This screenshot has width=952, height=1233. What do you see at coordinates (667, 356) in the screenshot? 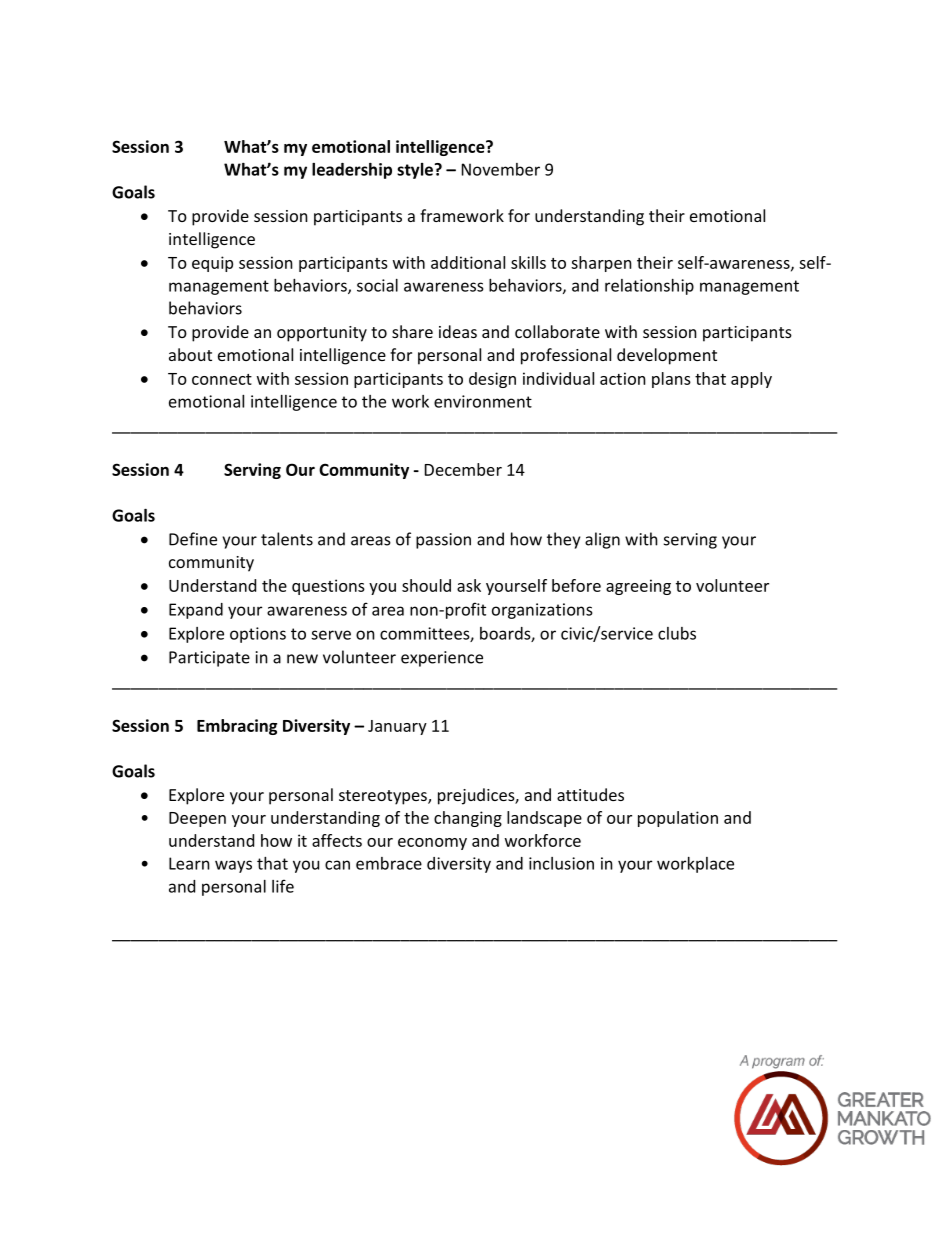
I see `development` at bounding box center [667, 356].
